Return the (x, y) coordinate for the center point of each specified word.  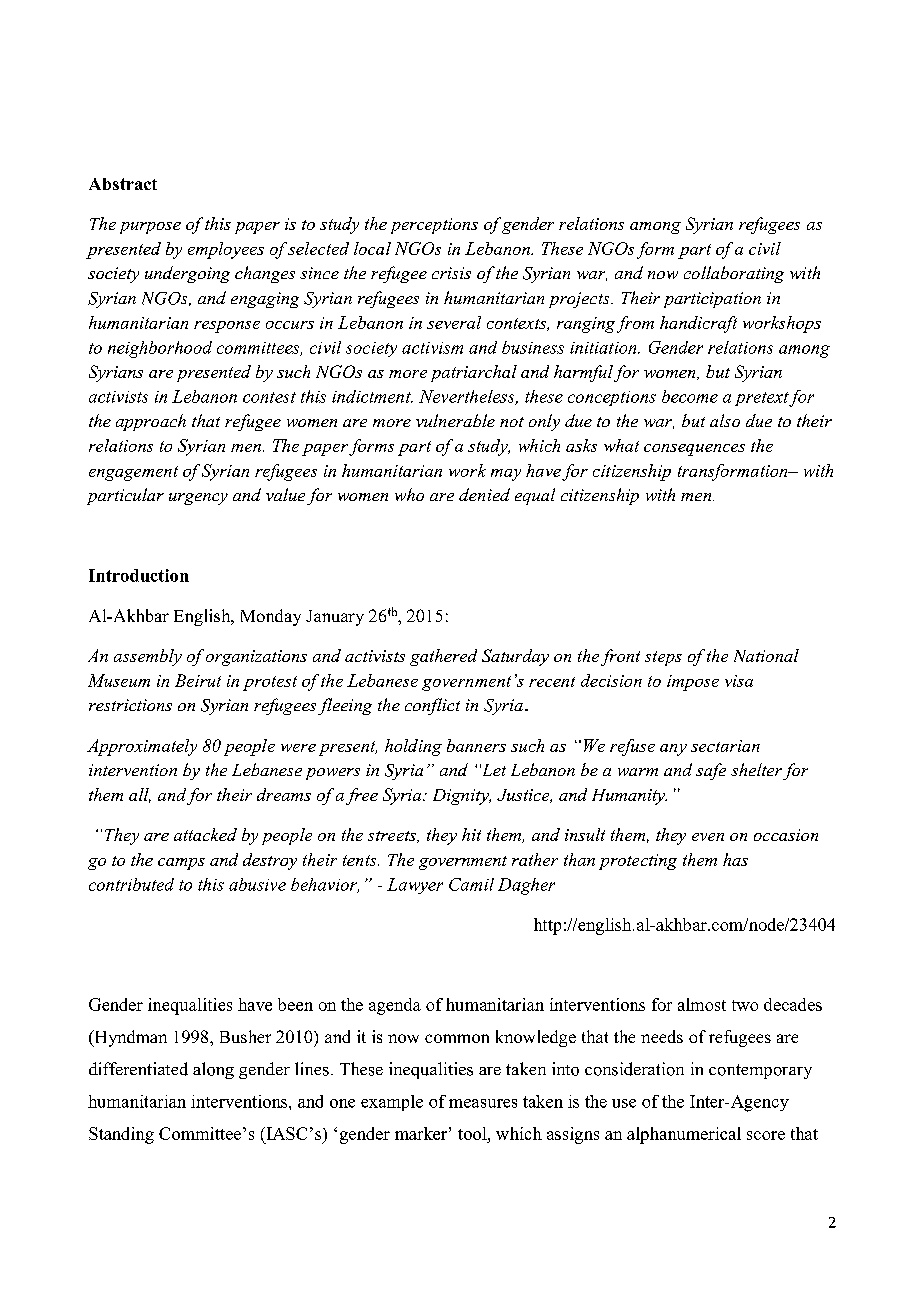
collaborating (734, 274)
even (708, 837)
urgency (198, 499)
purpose (150, 228)
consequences (694, 450)
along (213, 1070)
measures (483, 1103)
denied (484, 494)
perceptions (434, 226)
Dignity (462, 797)
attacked (205, 834)
